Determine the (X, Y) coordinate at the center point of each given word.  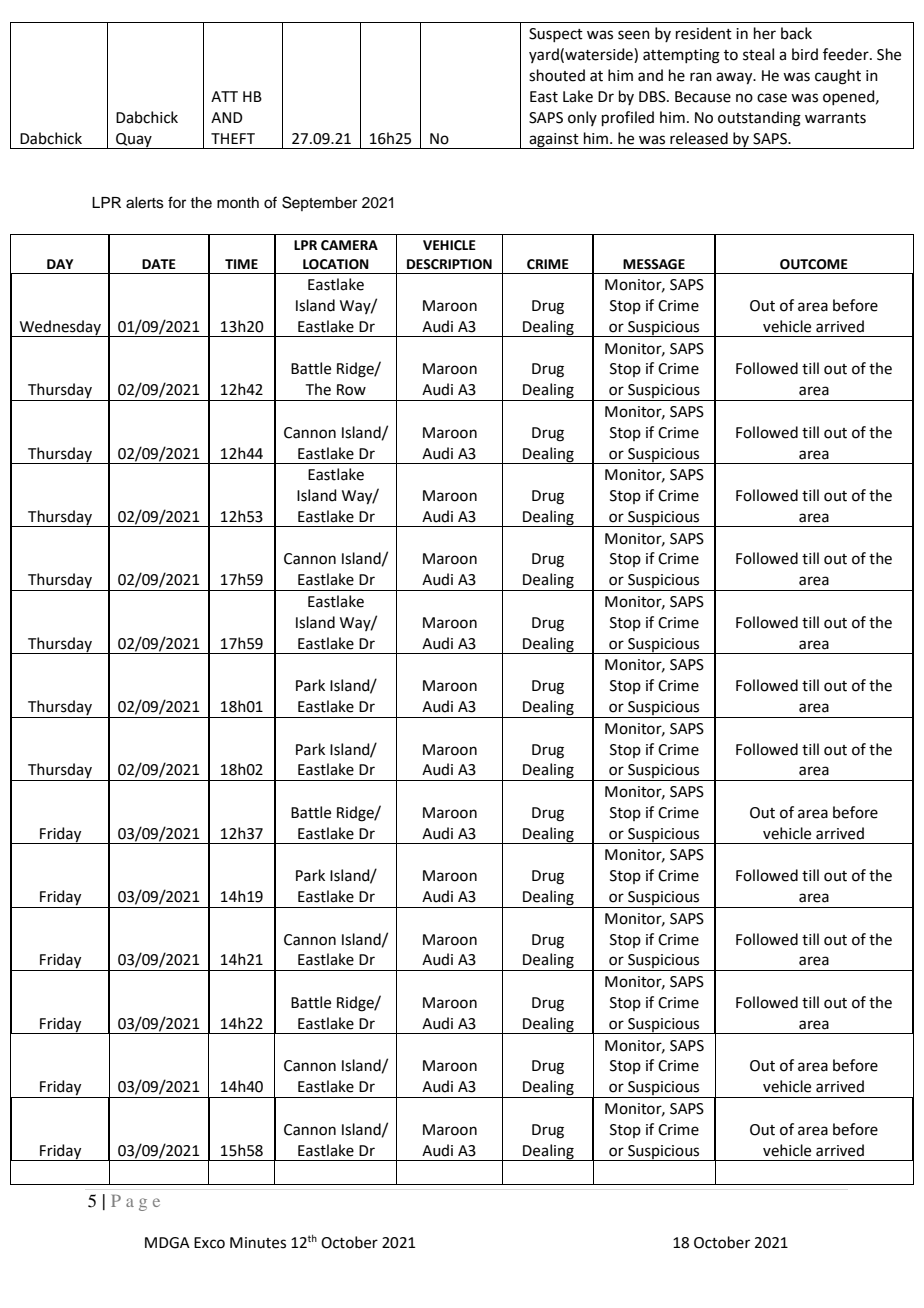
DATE (159, 264)
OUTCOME (814, 264)
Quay (134, 141)
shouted (557, 75)
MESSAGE (654, 264)
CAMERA (349, 245)
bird (805, 54)
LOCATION (336, 264)
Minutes (258, 1243)
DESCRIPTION (449, 264)
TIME (241, 264)
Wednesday (60, 328)
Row (351, 390)
